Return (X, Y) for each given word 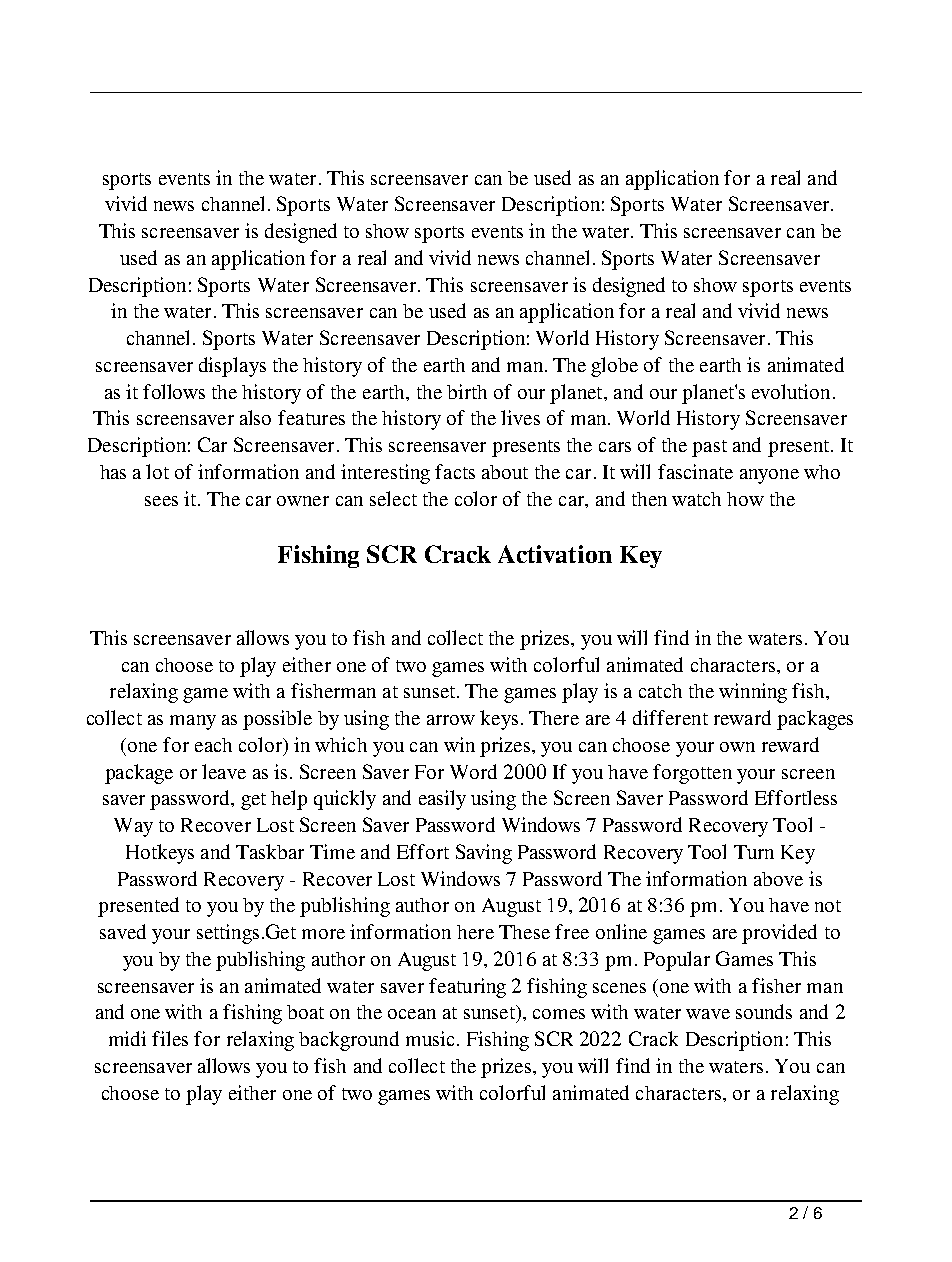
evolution (791, 391)
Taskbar (270, 851)
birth (467, 391)
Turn (754, 852)
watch (696, 499)
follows (174, 391)
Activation (555, 554)
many (193, 722)
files (170, 1038)
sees (161, 501)
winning (753, 693)
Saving (484, 854)
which (341, 744)
